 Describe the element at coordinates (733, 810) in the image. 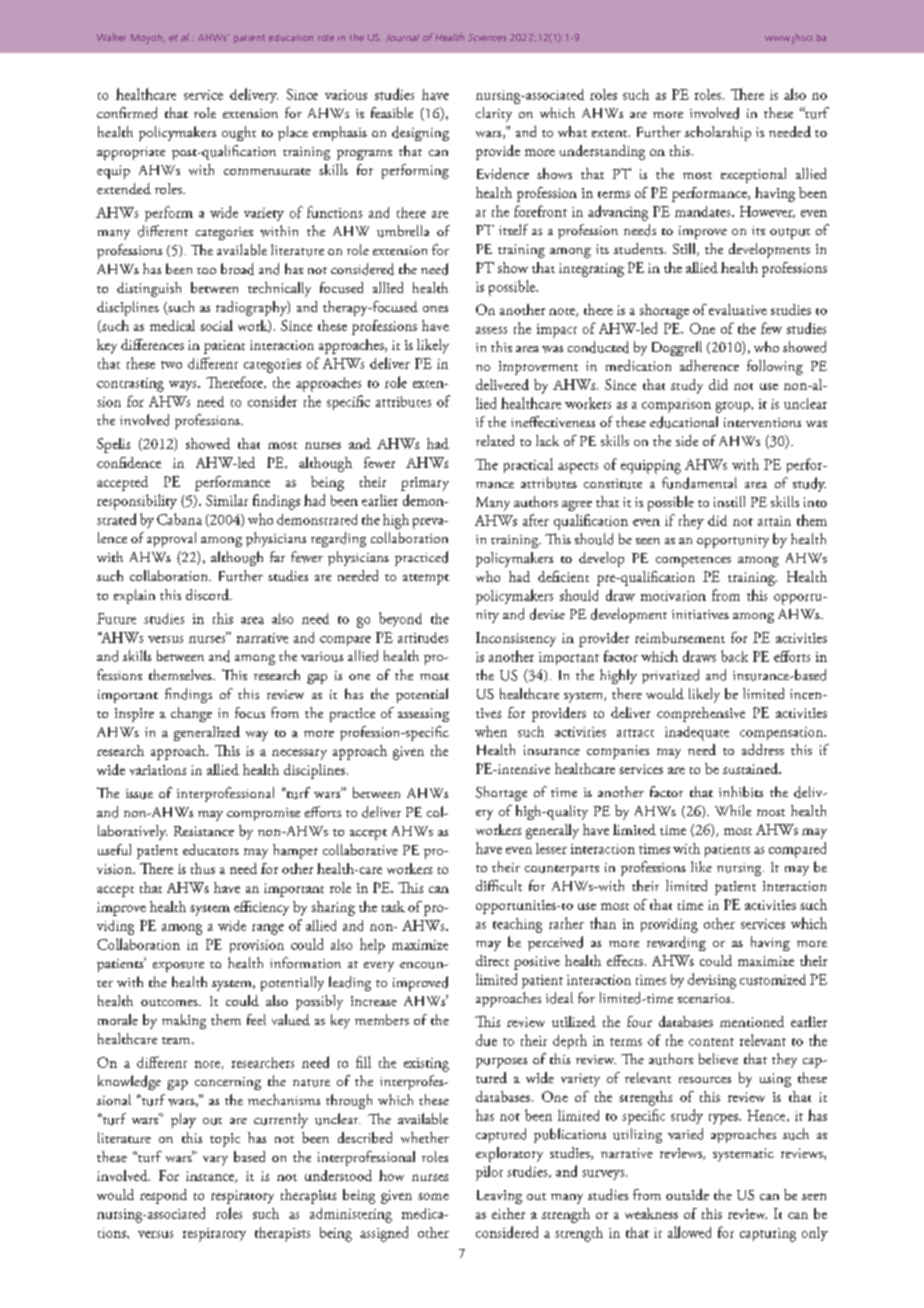

I see `While` at that location.
